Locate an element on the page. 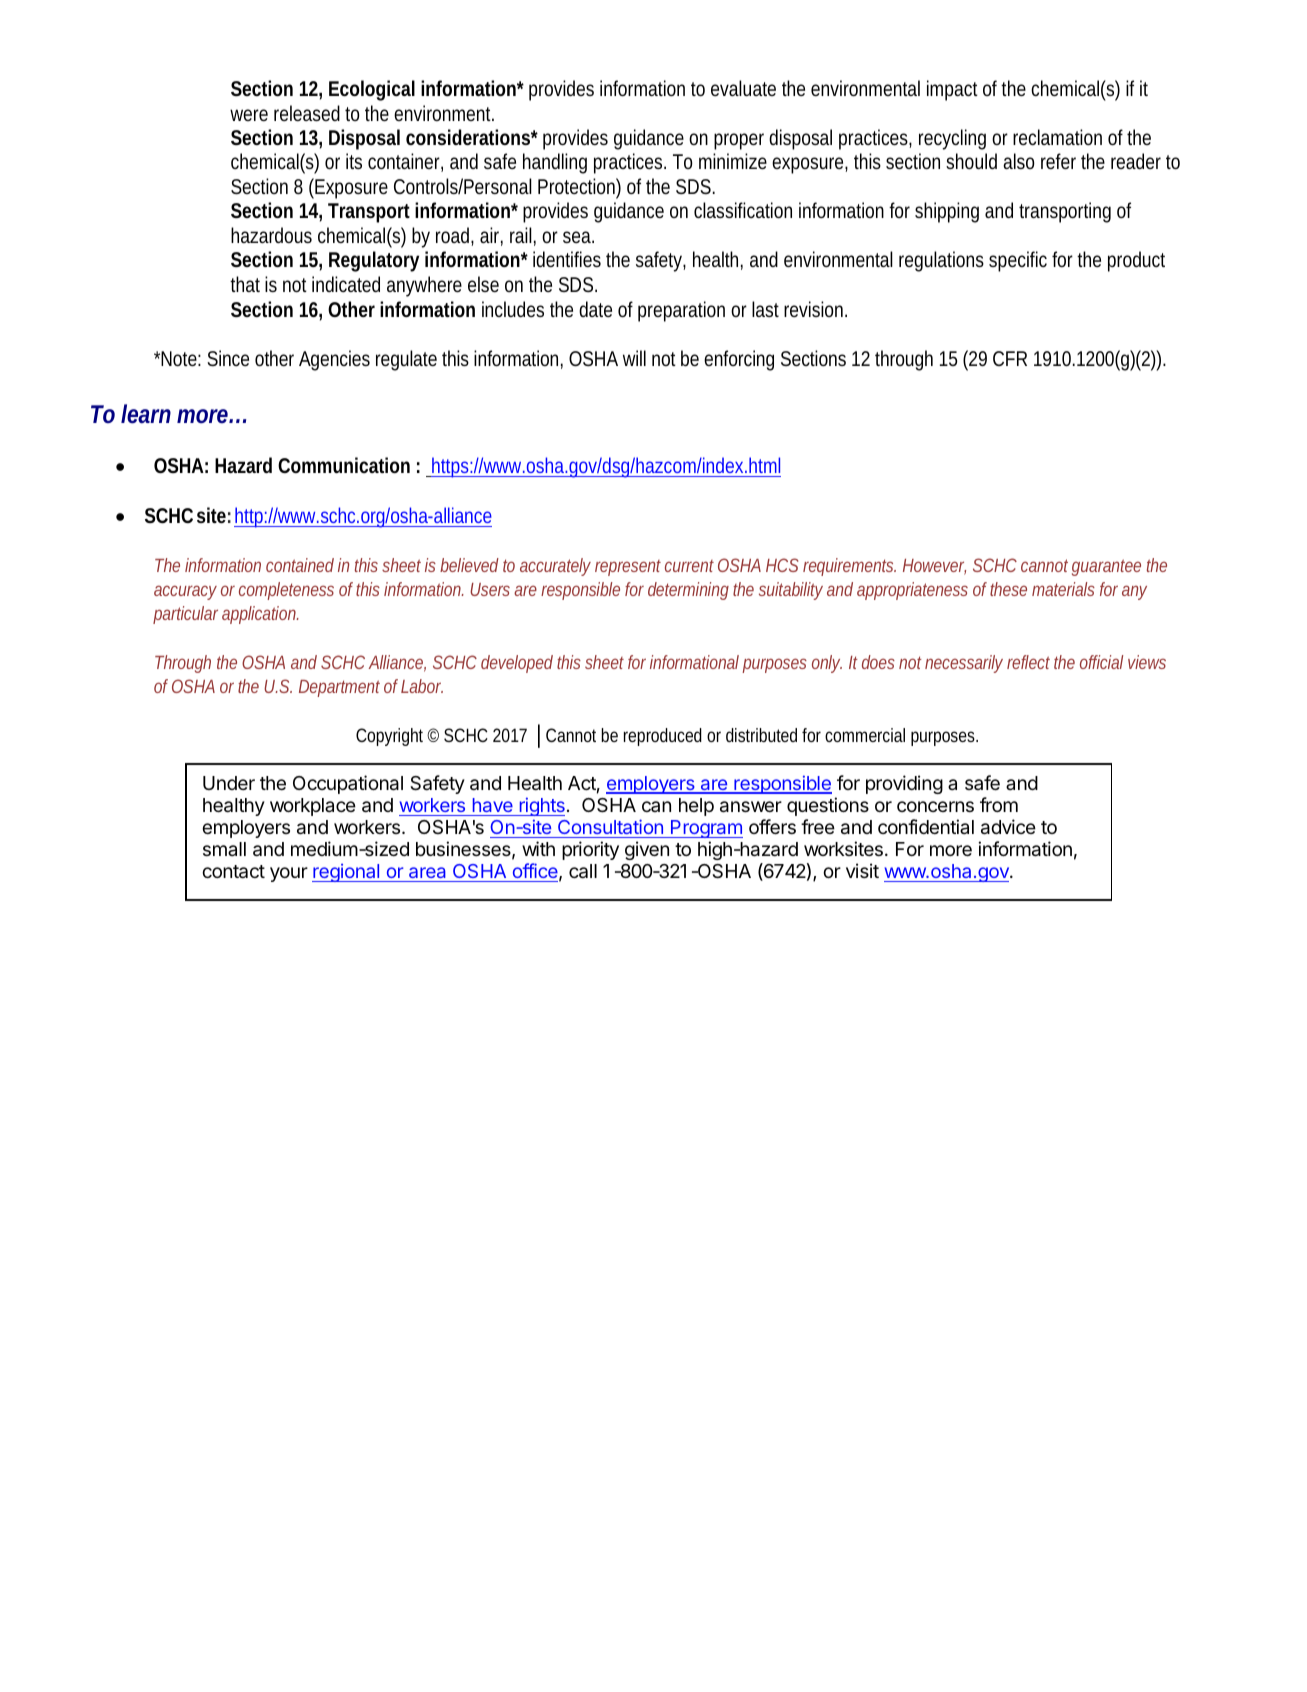 Image resolution: width=1307 pixels, height=1692 pixels. current is located at coordinates (689, 566).
